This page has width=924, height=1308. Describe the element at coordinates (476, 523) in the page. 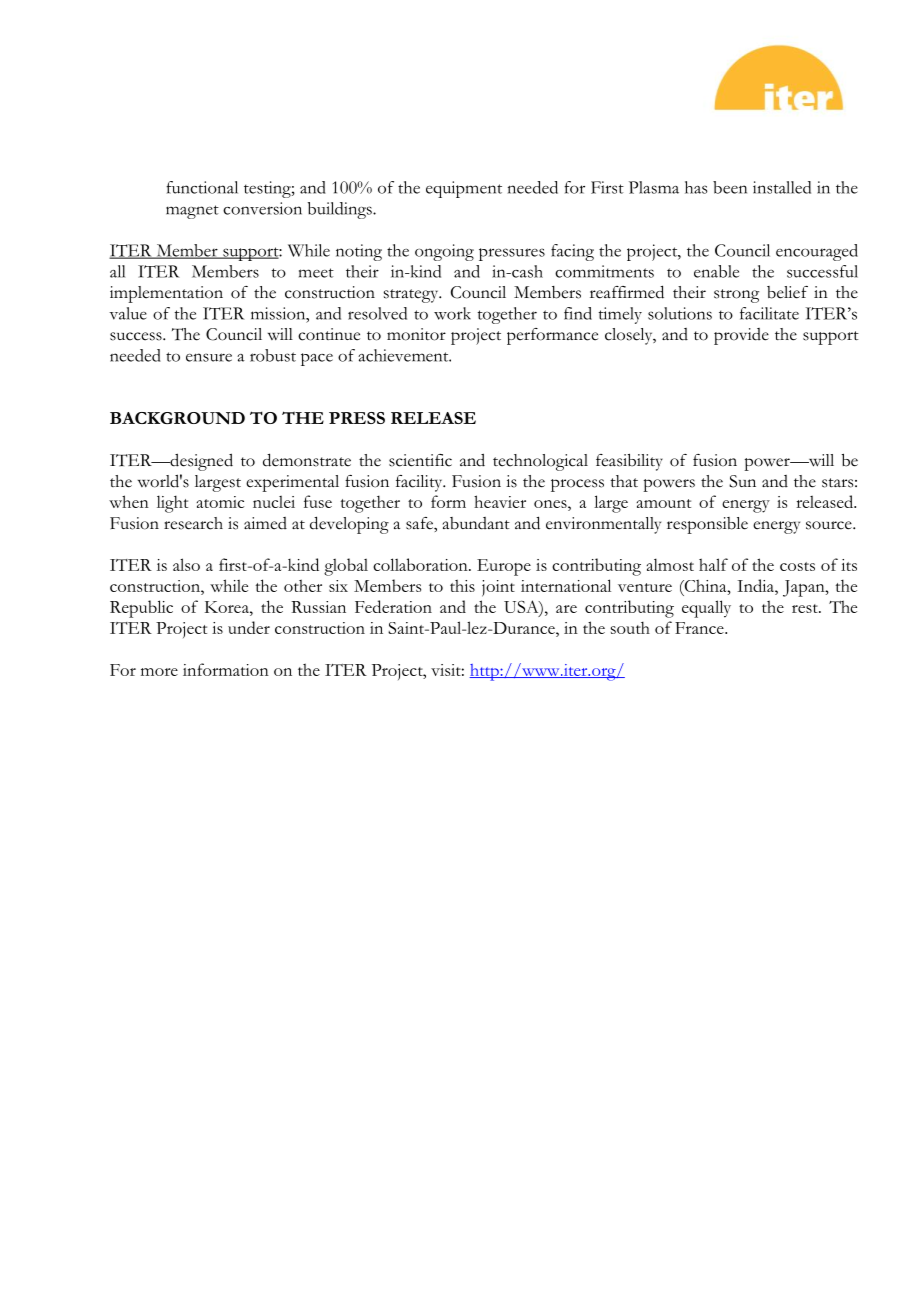

I see `abundant` at that location.
